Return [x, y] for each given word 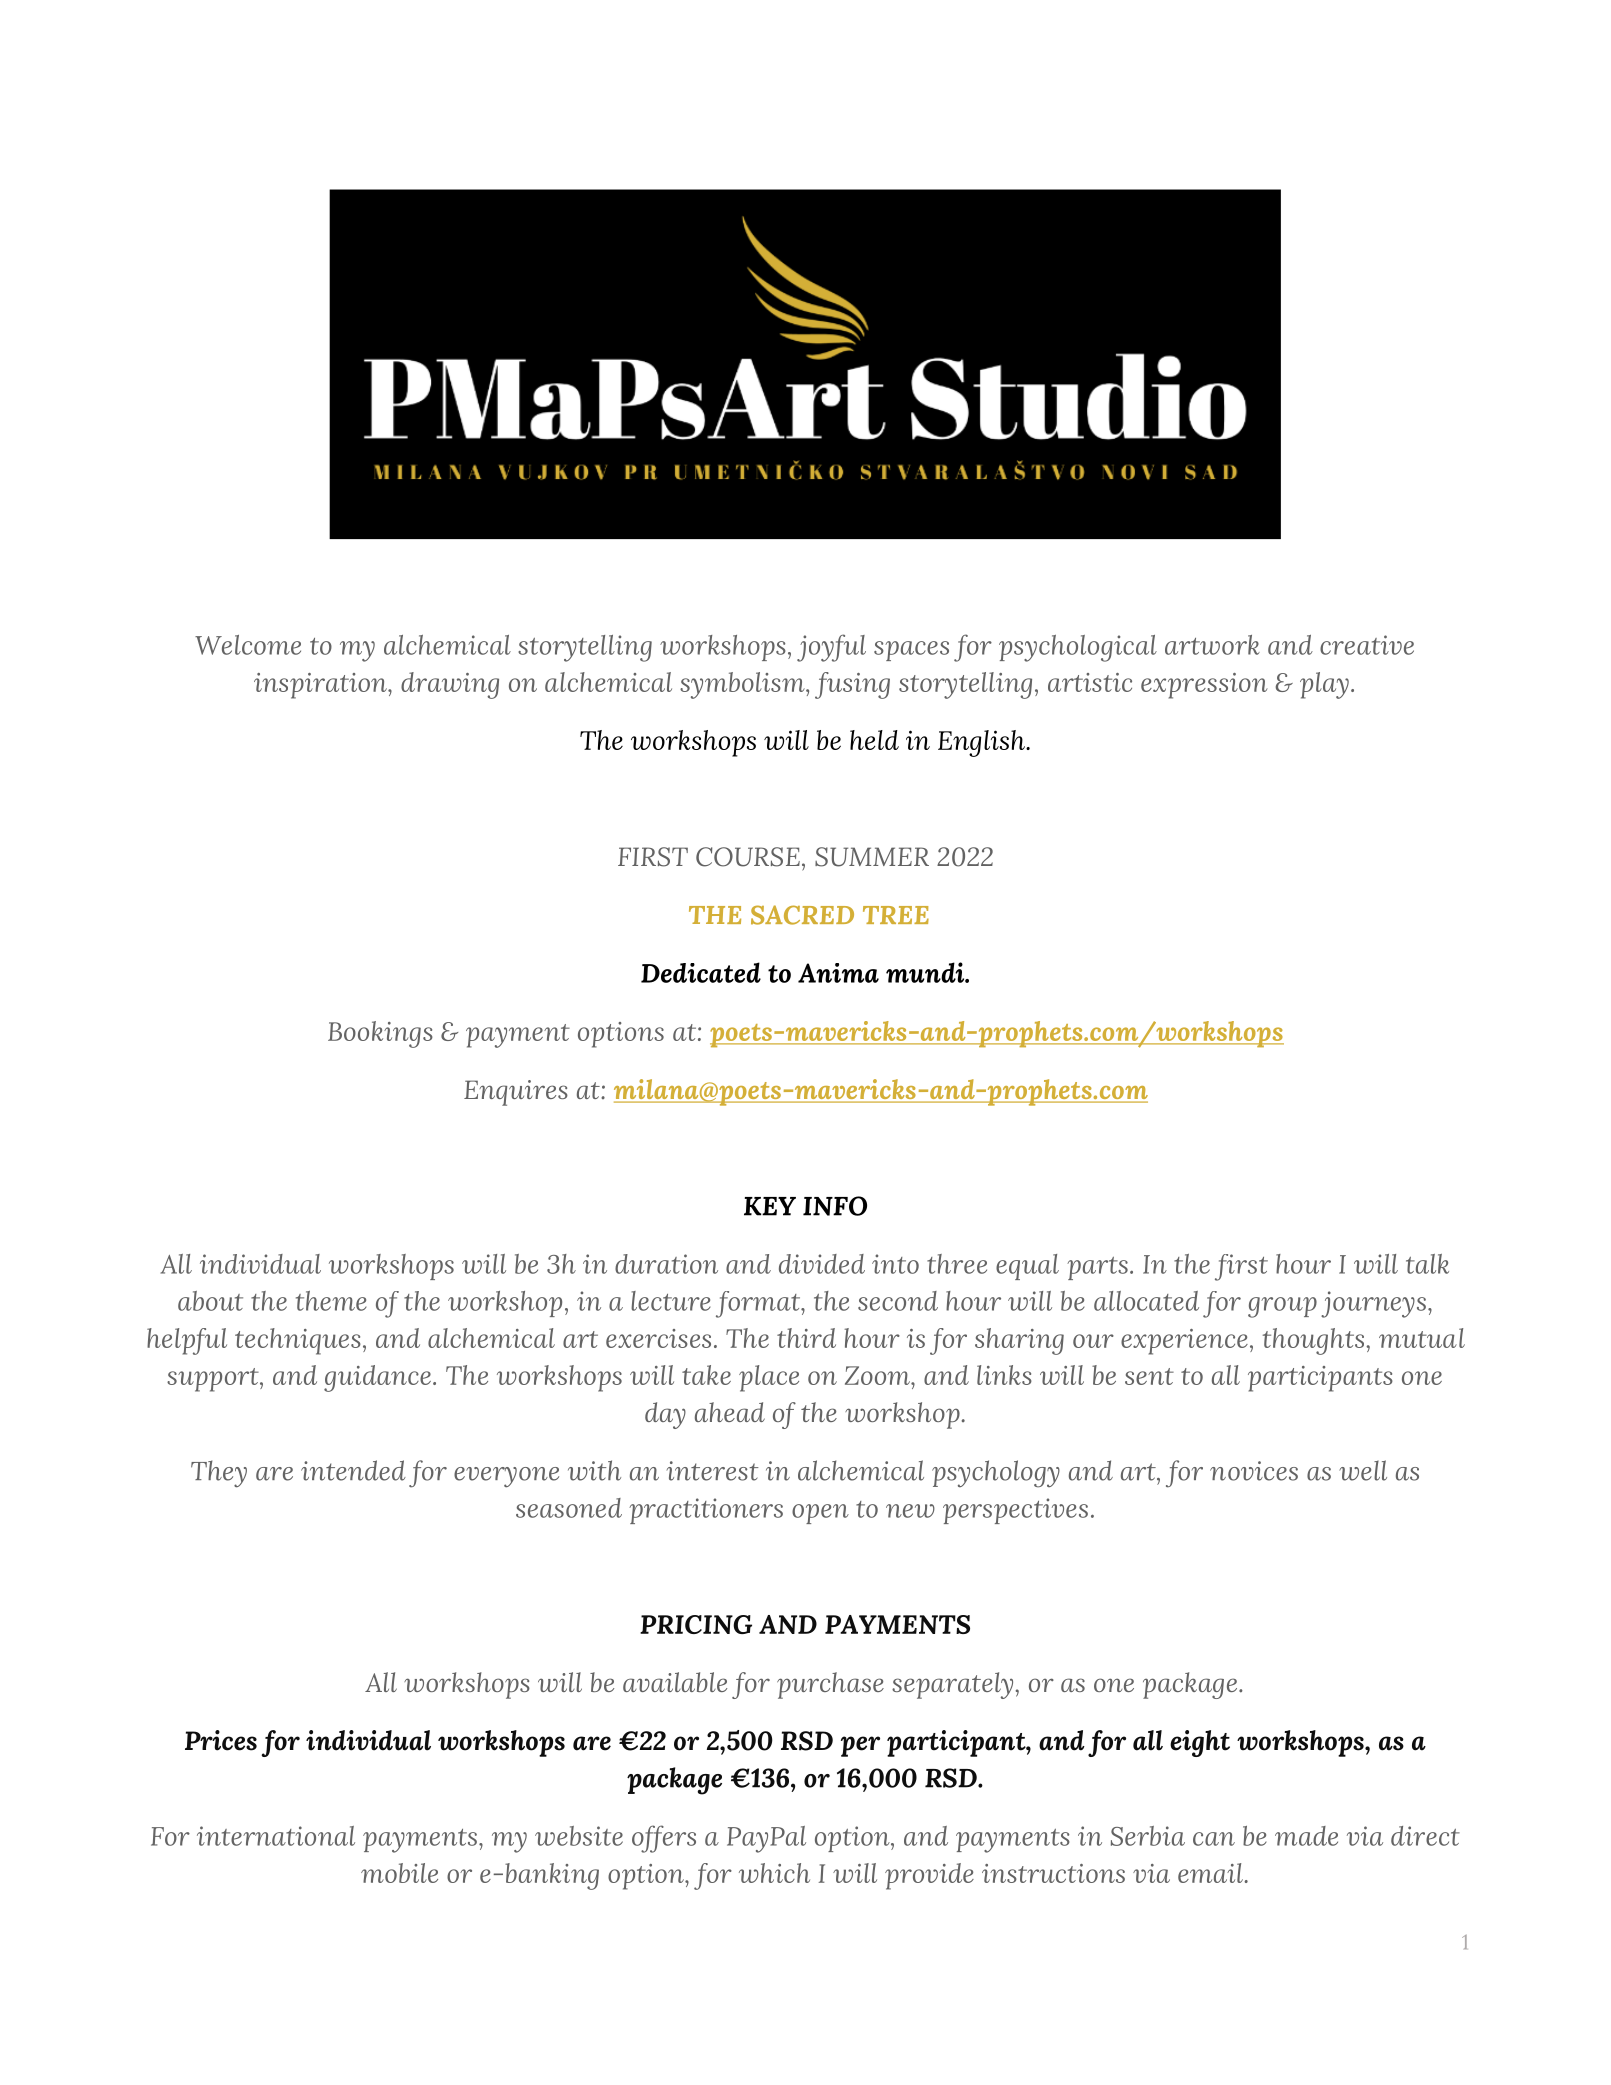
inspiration [321, 686]
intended [353, 1470]
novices [1254, 1471]
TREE [896, 915]
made [1306, 1836]
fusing [852, 685]
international [276, 1836]
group [1282, 1307]
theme [331, 1301]
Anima [838, 973]
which [774, 1873]
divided [822, 1264]
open [820, 1514]
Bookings [380, 1034]
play [1324, 685]
